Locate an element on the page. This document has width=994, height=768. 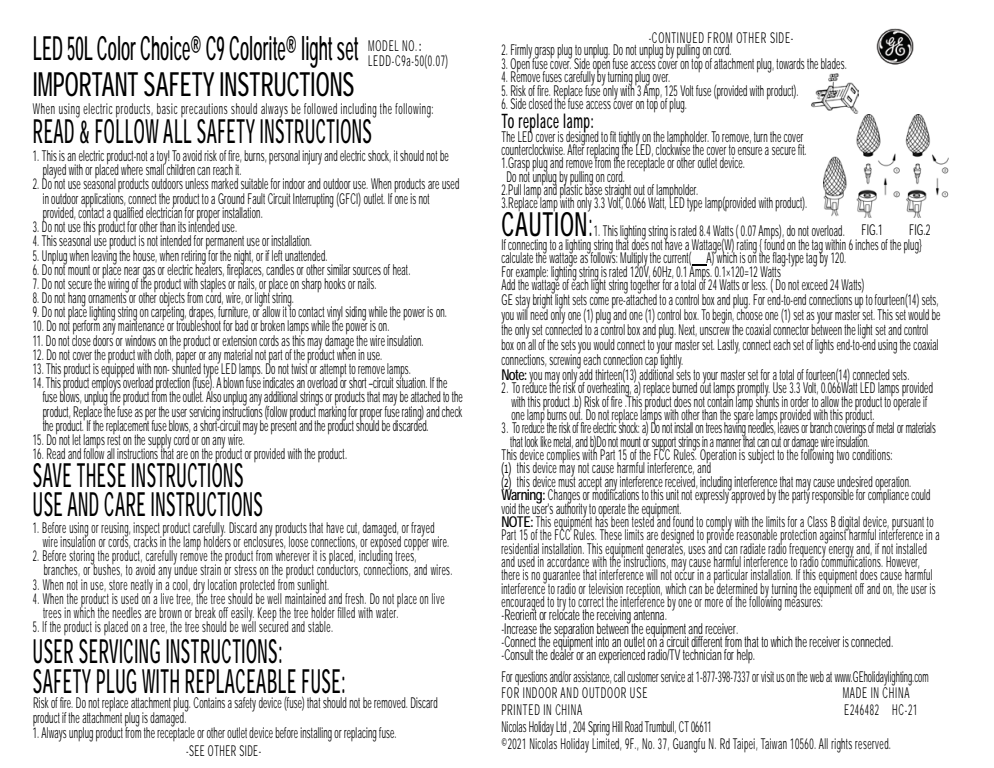
undue is located at coordinates (185, 568).
